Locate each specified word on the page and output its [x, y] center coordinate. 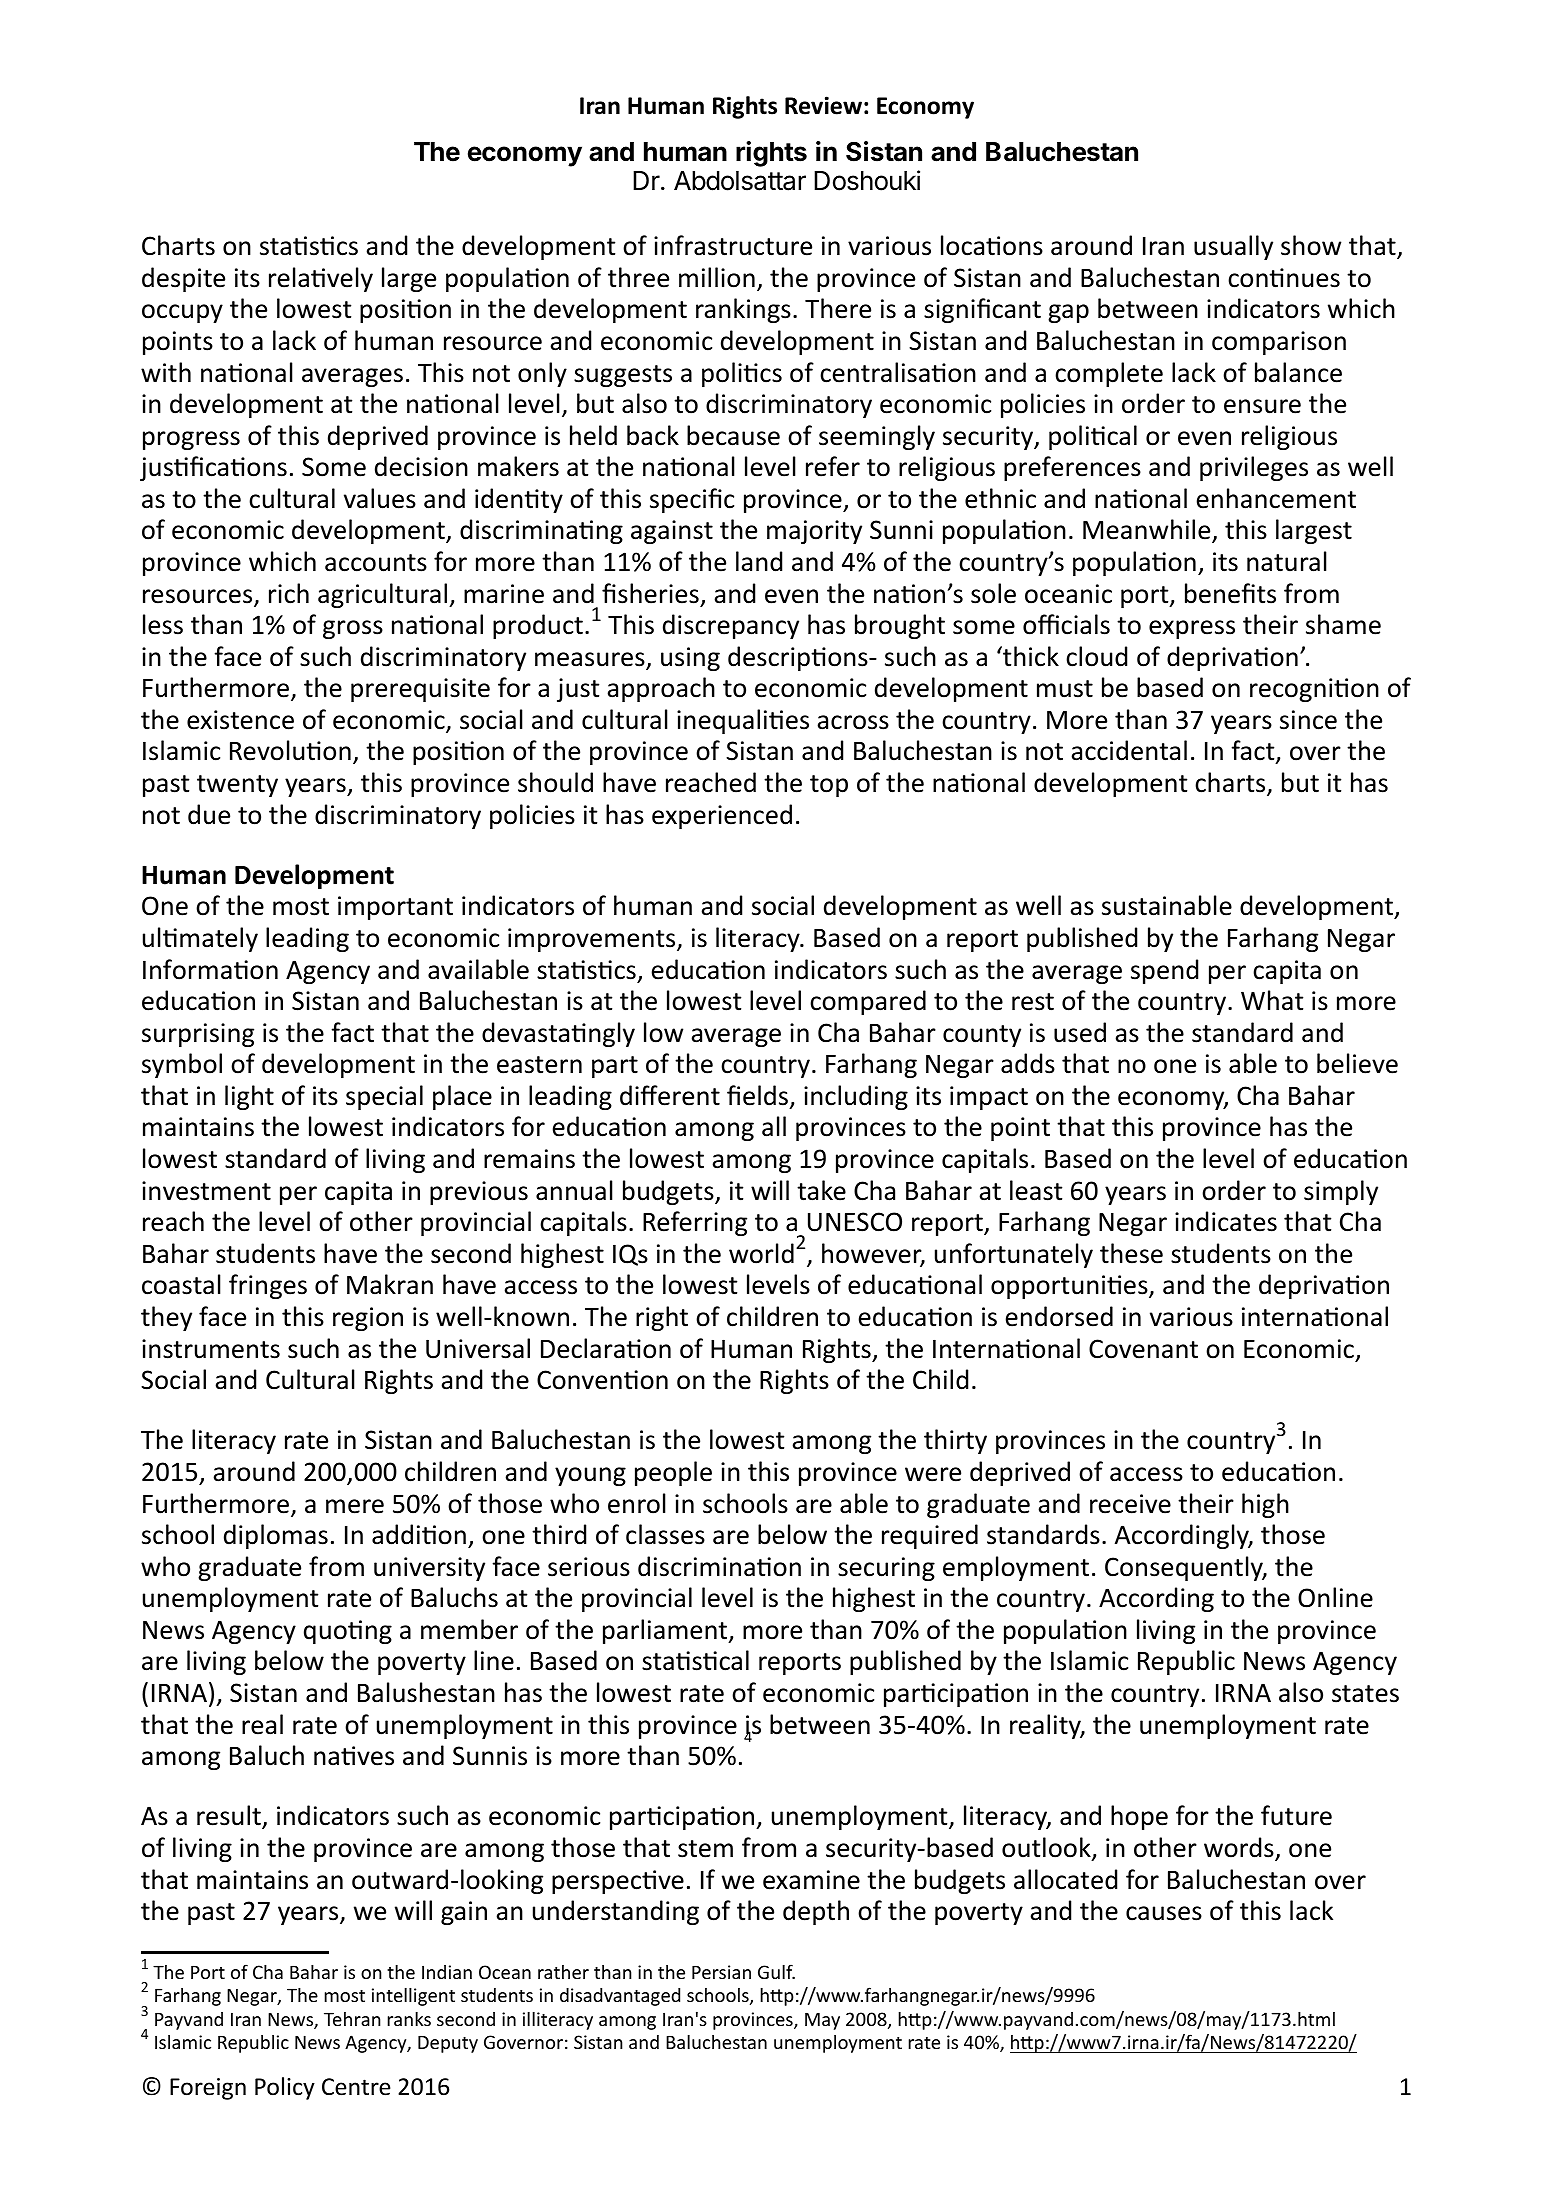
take [821, 1190]
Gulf [776, 1971]
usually [1233, 247]
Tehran [352, 2019]
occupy [182, 313]
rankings [743, 310]
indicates [1226, 1221]
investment [206, 1191]
